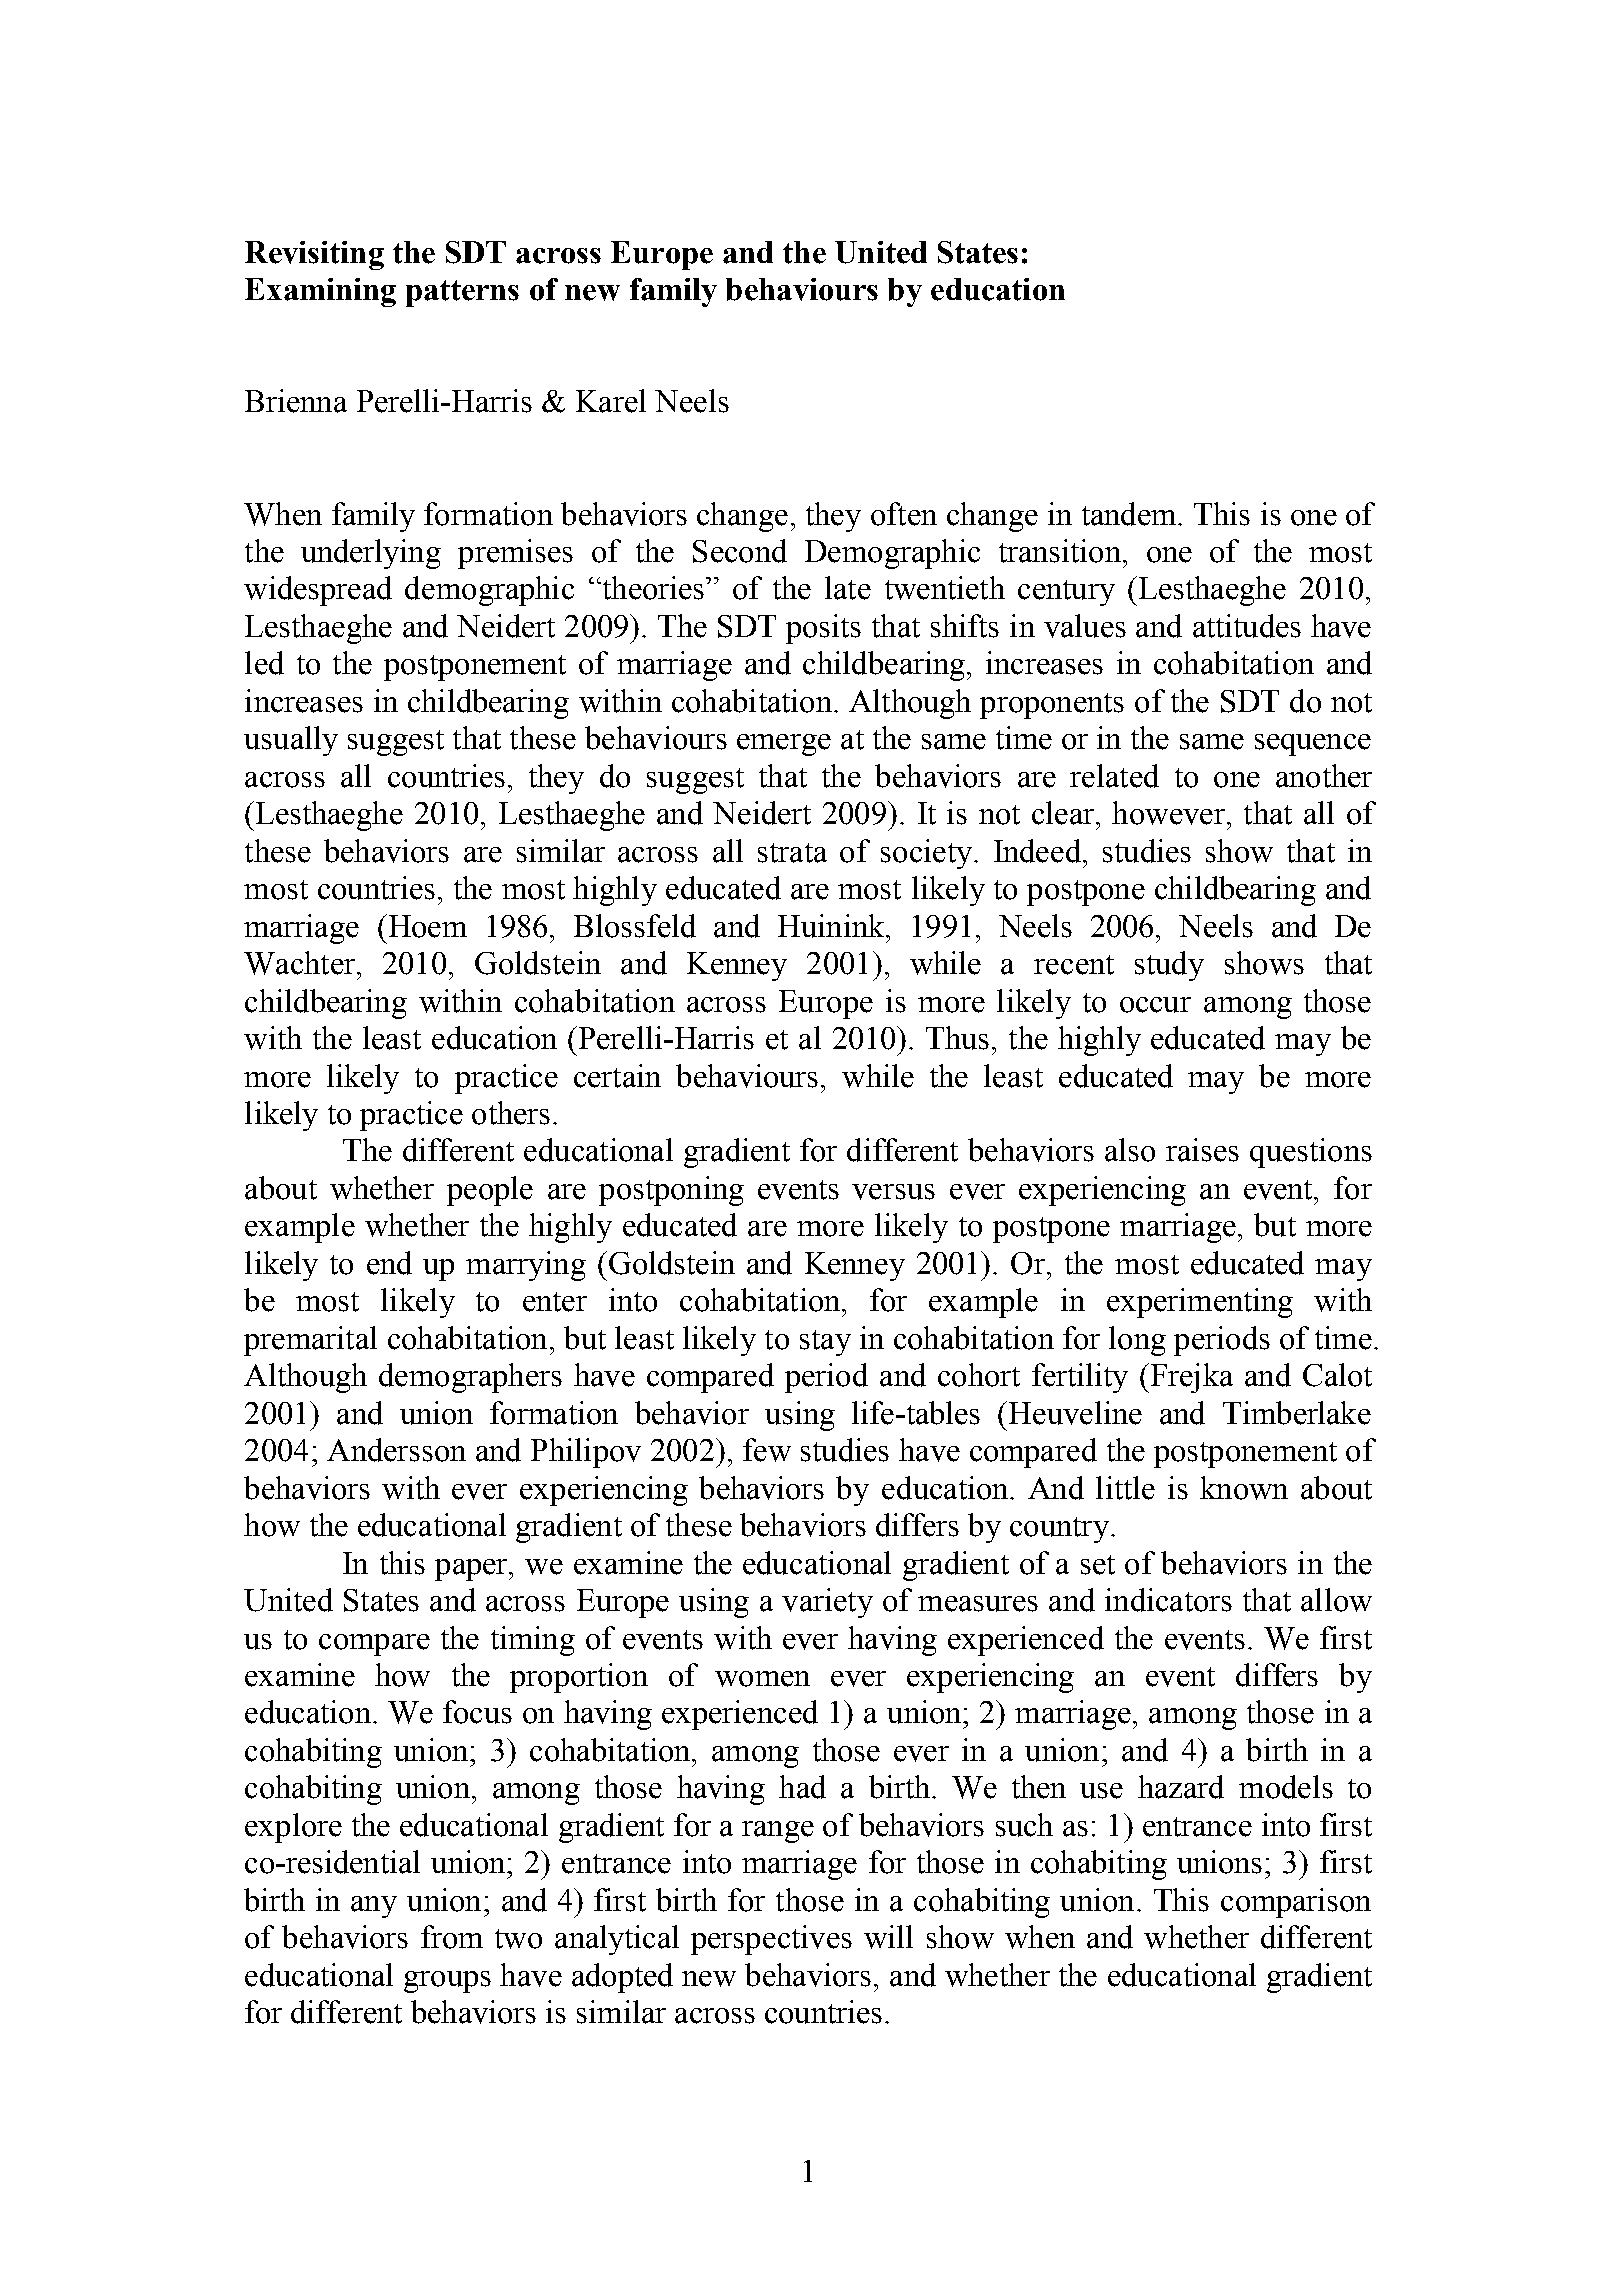  What do you see at coordinates (1137, 1341) in the image?
I see `long` at bounding box center [1137, 1341].
